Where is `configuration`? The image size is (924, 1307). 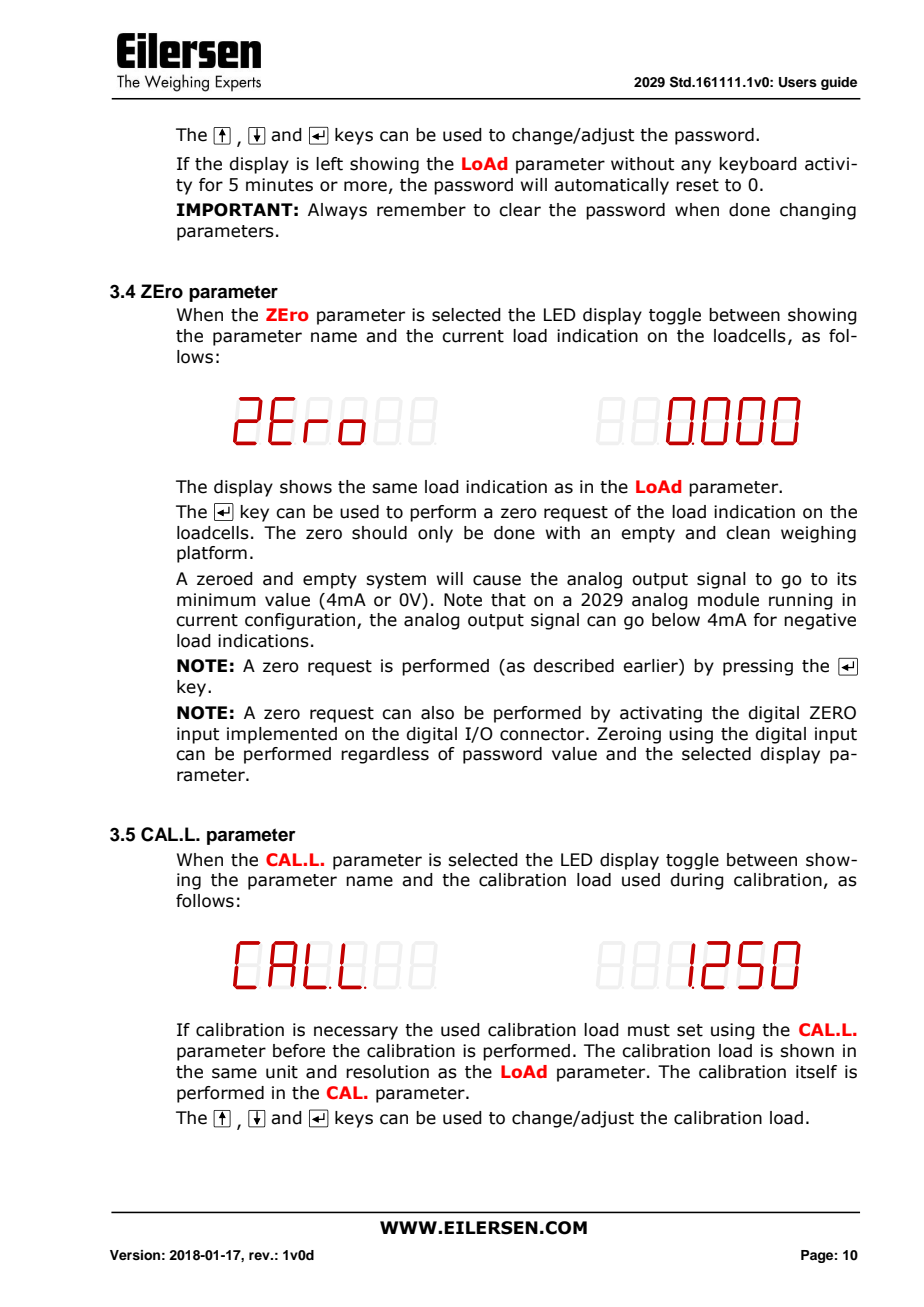
configuration is located at coordinates (300, 621).
